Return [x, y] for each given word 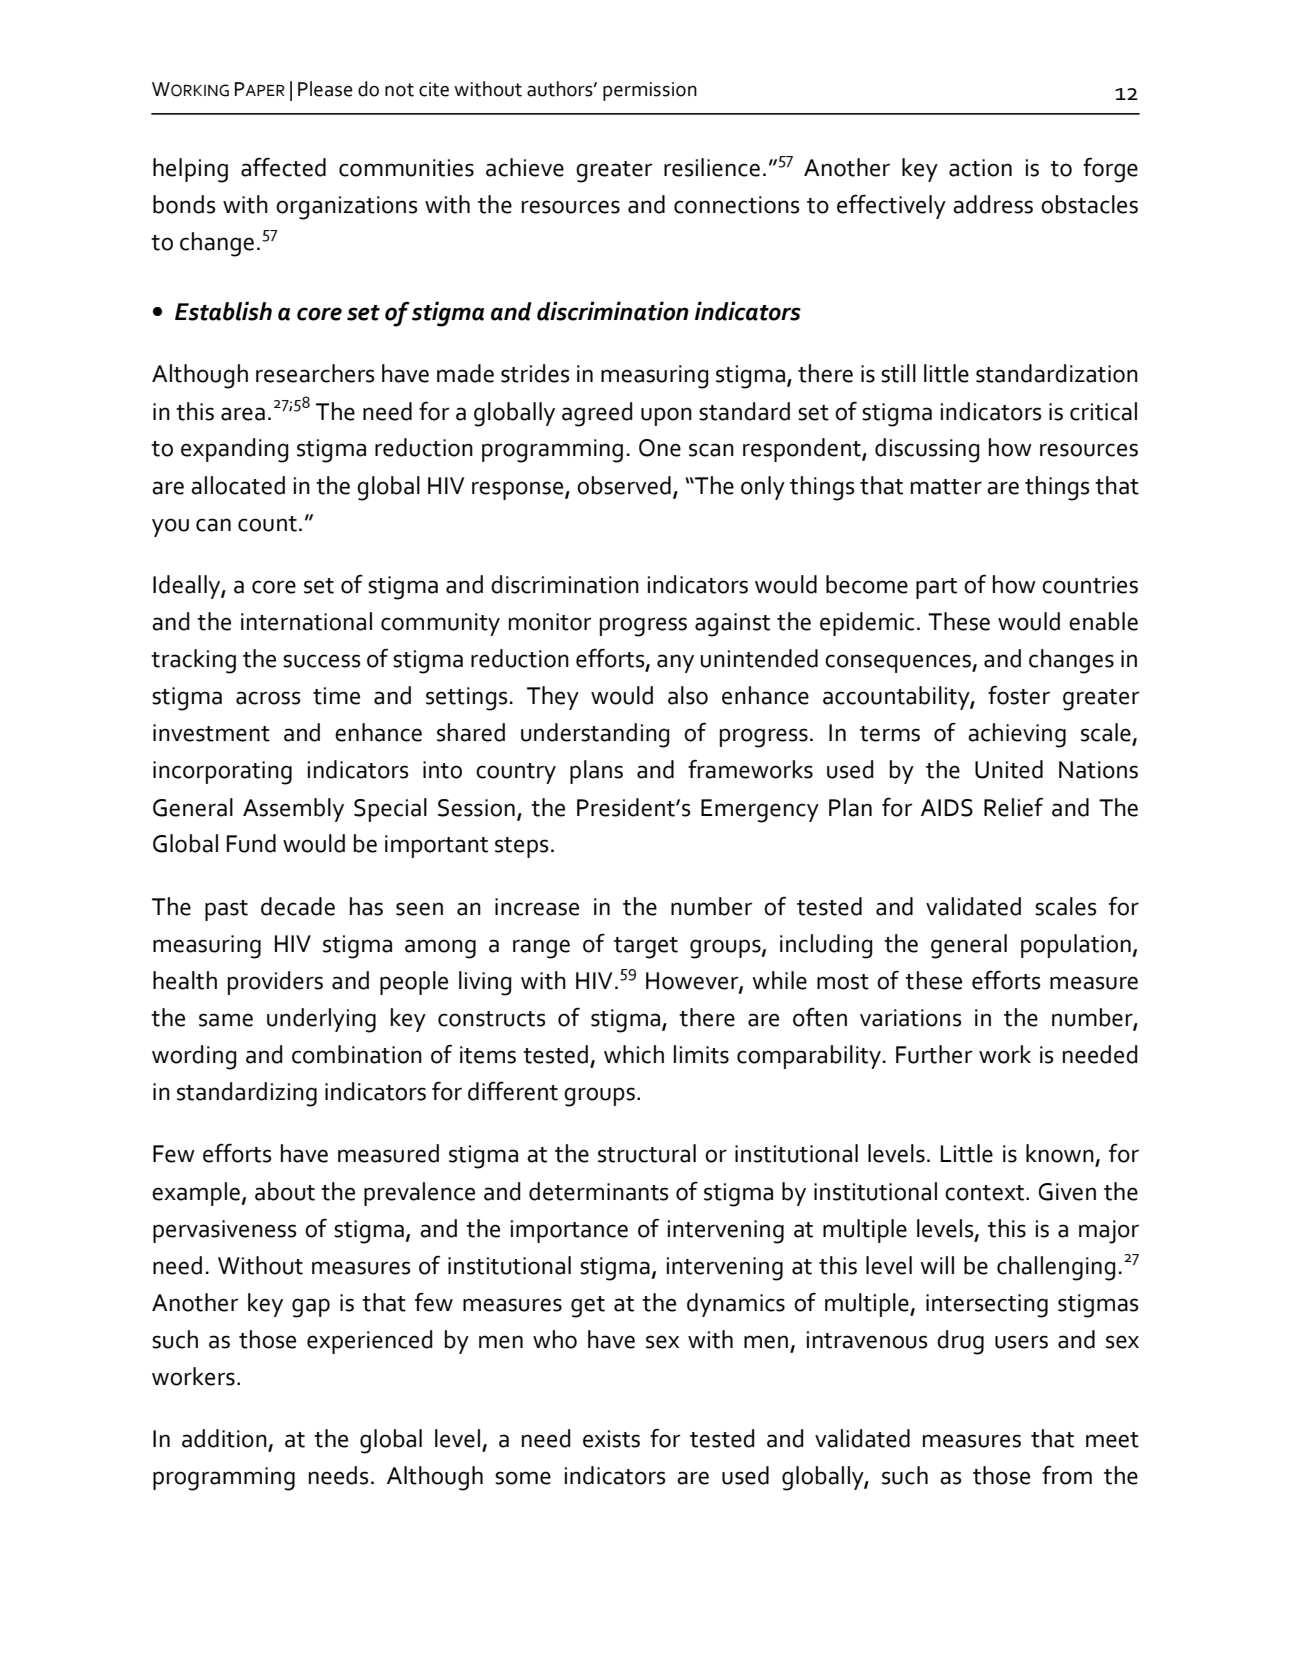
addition [224, 1438]
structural [647, 1153]
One [660, 448]
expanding [234, 450]
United [1009, 769]
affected [283, 167]
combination [357, 1054]
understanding [595, 735]
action [980, 168]
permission [650, 91]
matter [946, 487]
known [1060, 1153]
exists [611, 1439]
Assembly [293, 810]
